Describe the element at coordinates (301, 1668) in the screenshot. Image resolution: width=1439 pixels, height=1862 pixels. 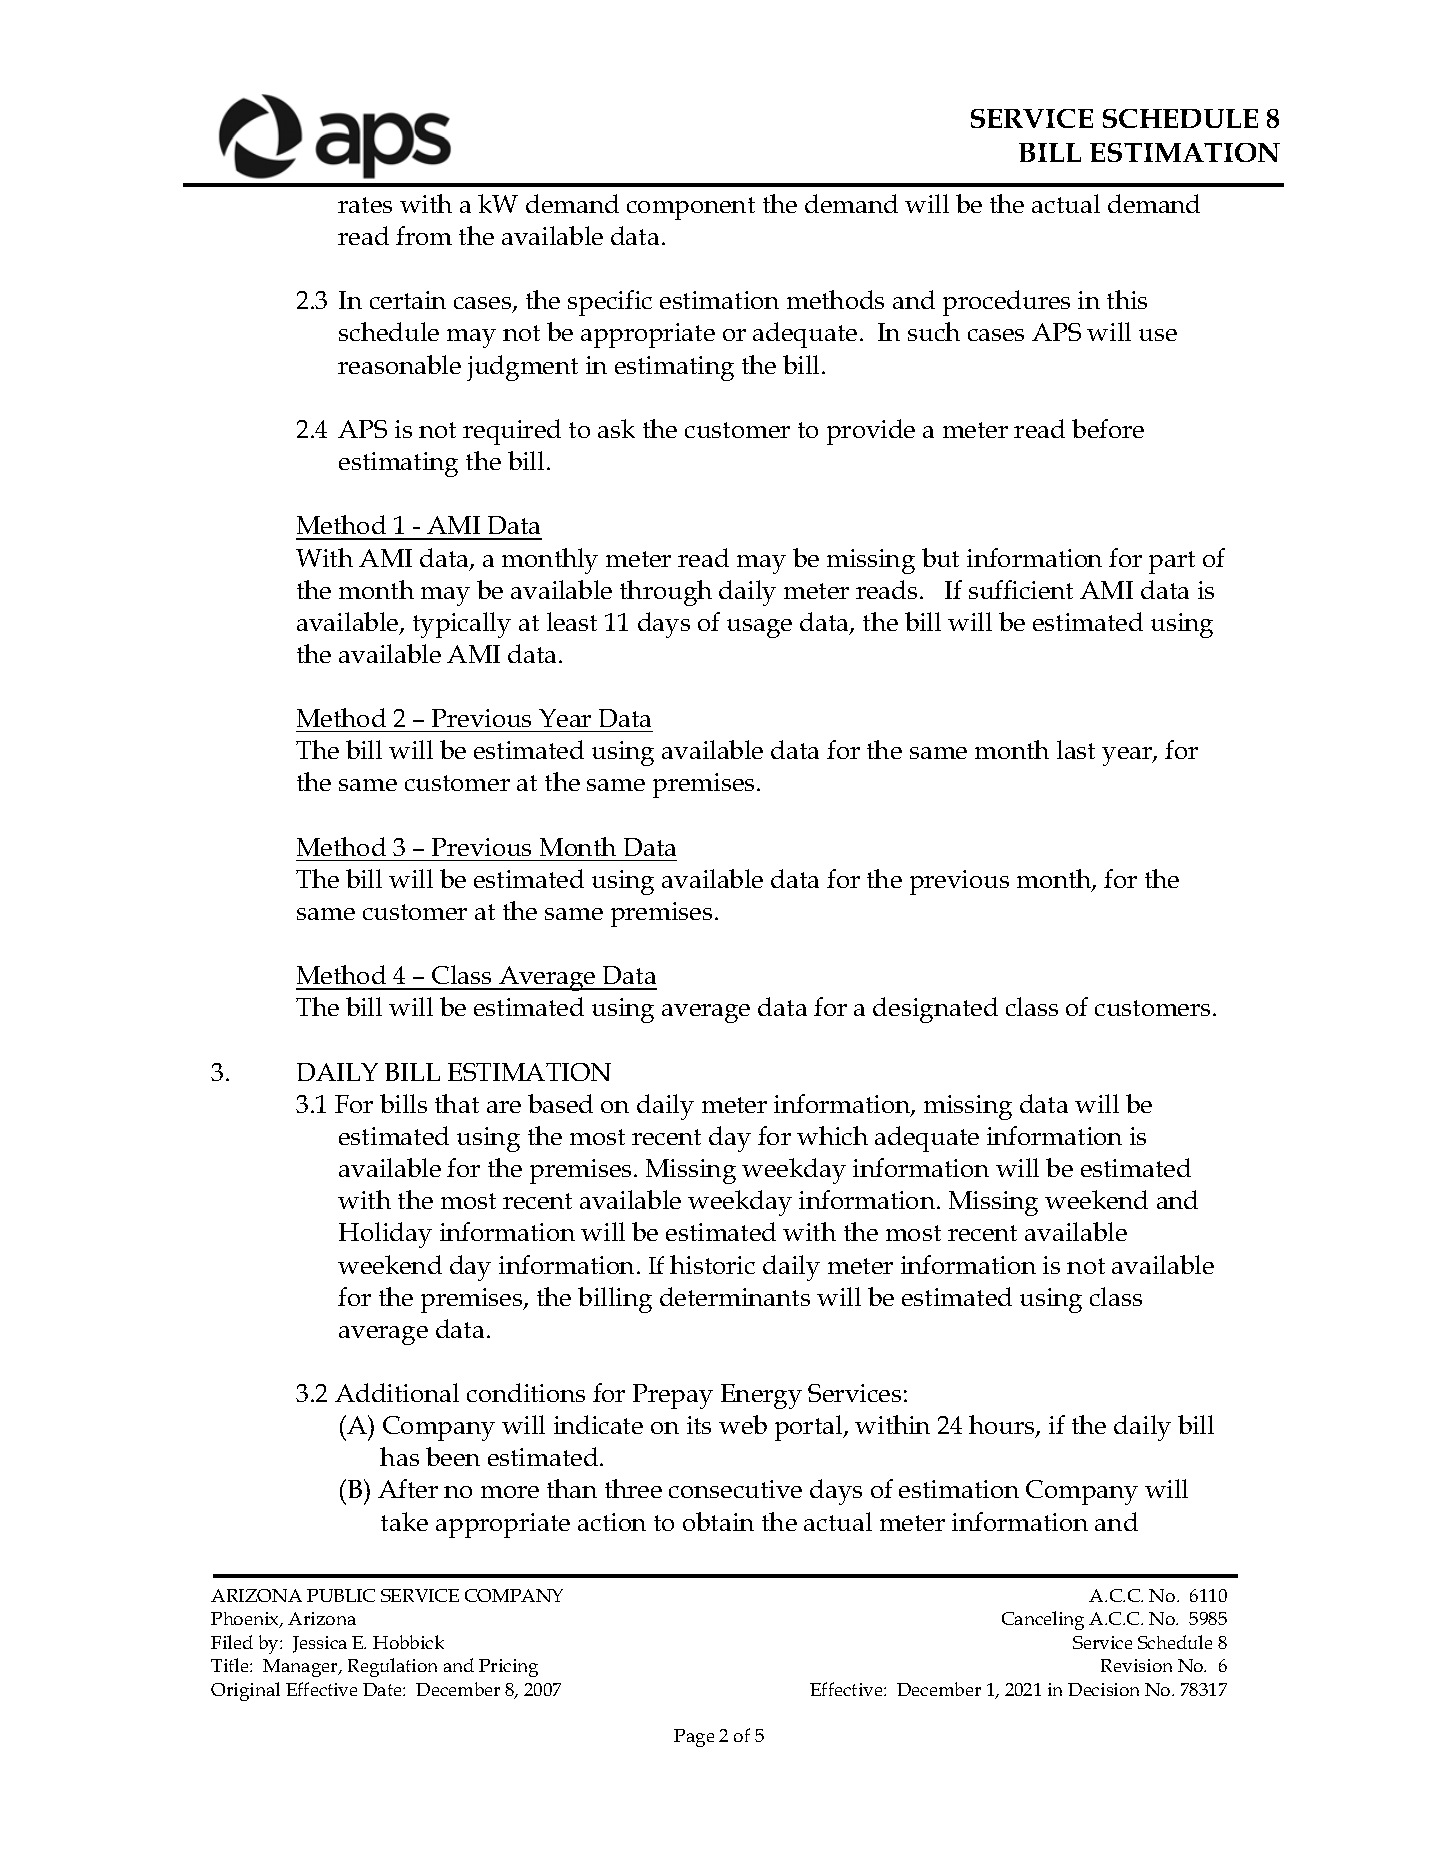
I see `Manager` at that location.
